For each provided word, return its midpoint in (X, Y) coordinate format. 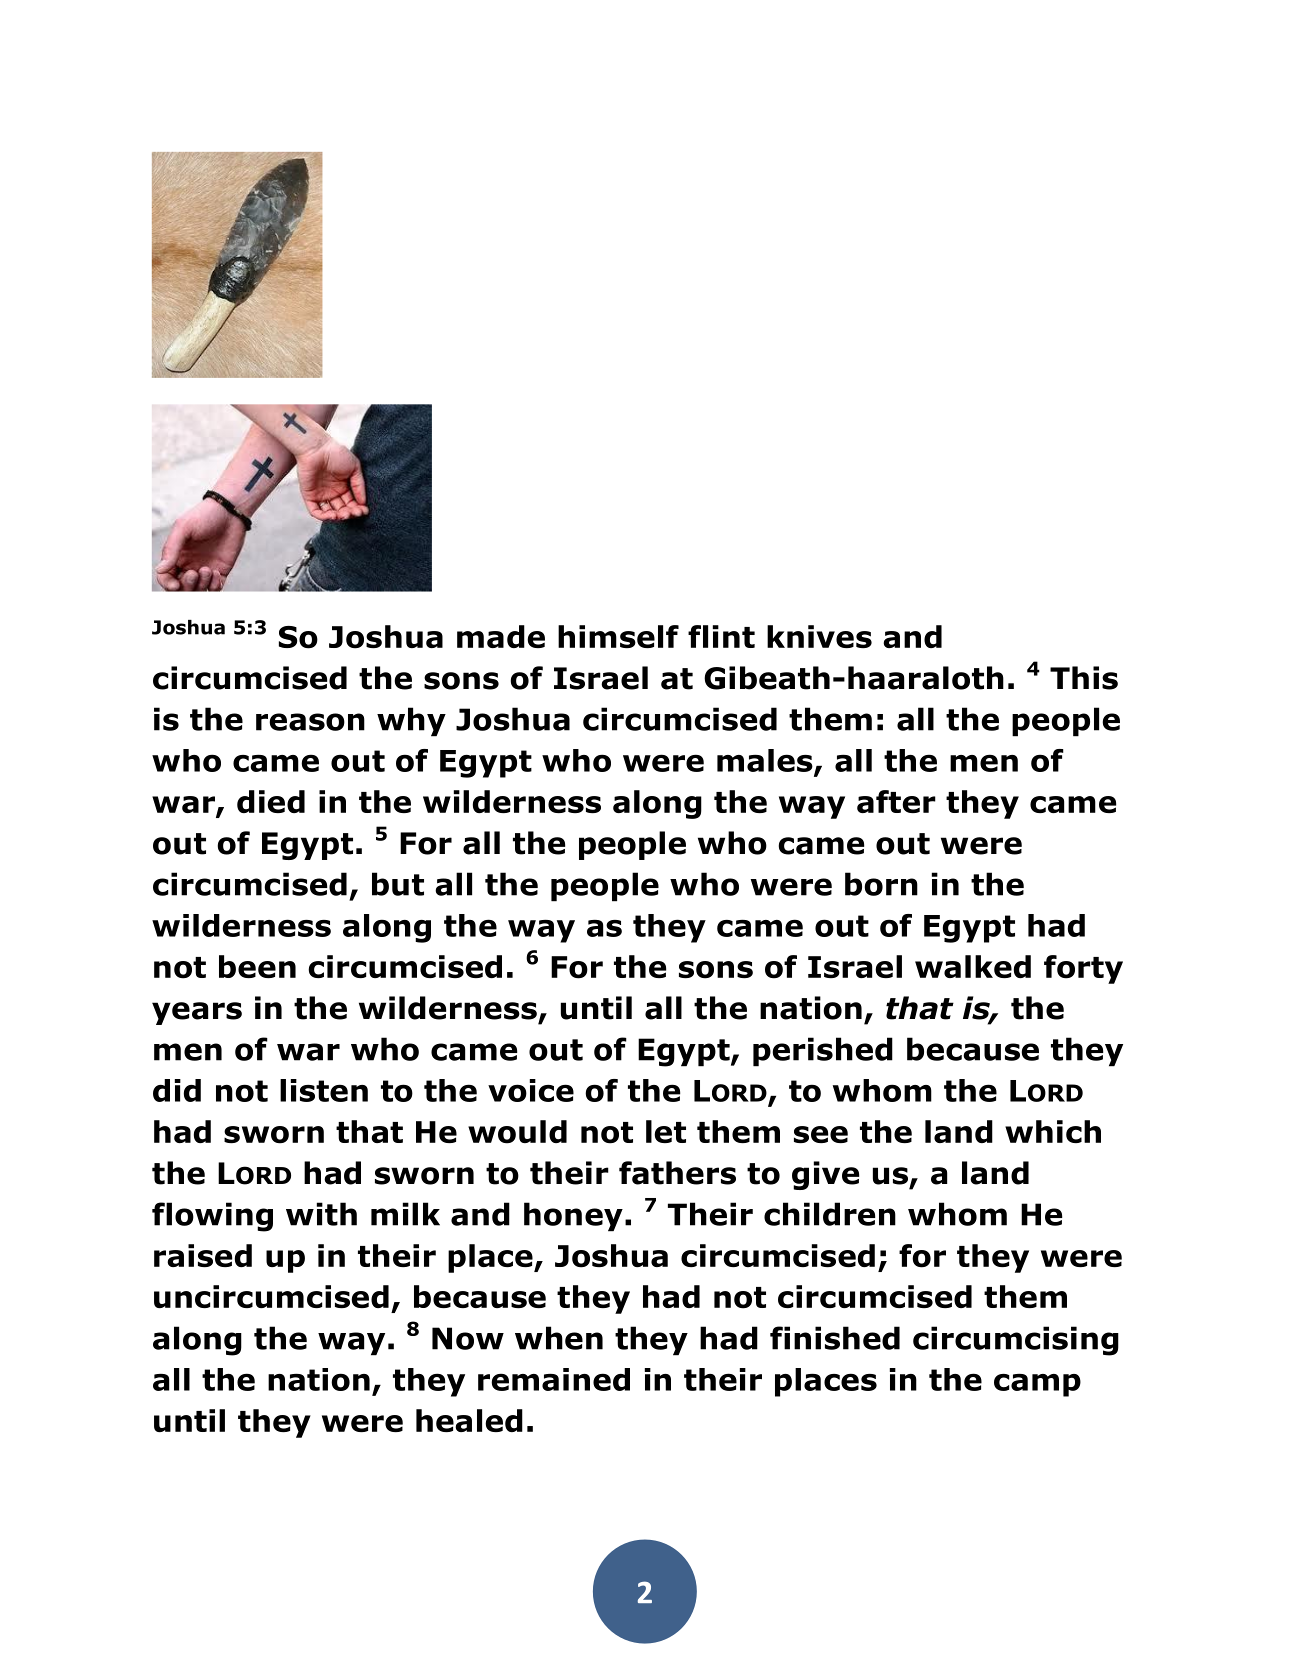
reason (310, 722)
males (766, 761)
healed (469, 1420)
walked (973, 966)
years (197, 1013)
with (321, 1214)
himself (618, 636)
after (896, 801)
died (271, 801)
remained (554, 1379)
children (830, 1214)
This (1084, 678)
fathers (677, 1173)
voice (531, 1090)
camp (1037, 1385)
